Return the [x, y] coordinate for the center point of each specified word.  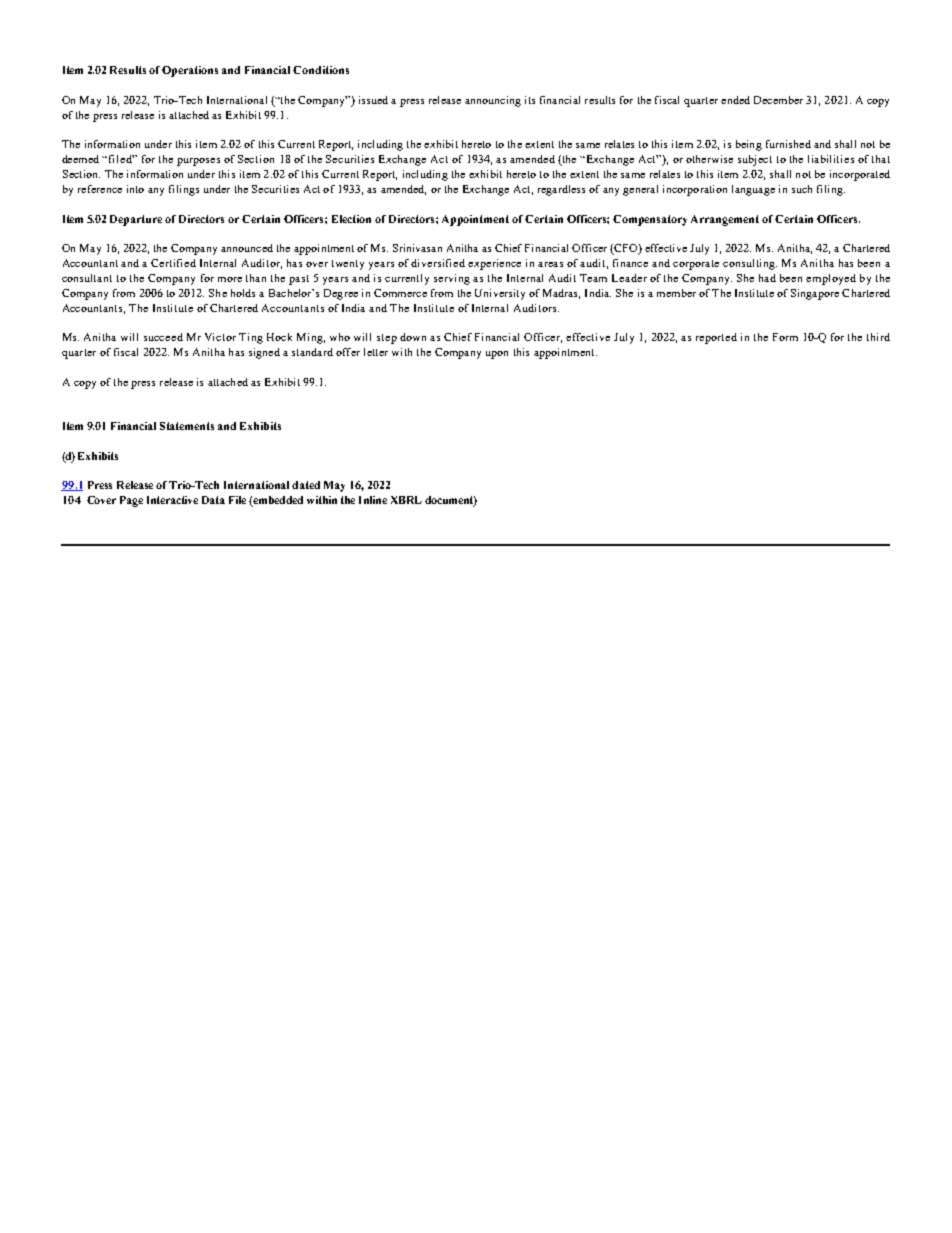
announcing [493, 101]
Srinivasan [417, 248]
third [878, 337]
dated [306, 485]
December [778, 100]
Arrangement [725, 220]
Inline [373, 500]
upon [497, 355]
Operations [190, 71]
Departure [136, 220]
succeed [163, 337]
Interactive [172, 500]
